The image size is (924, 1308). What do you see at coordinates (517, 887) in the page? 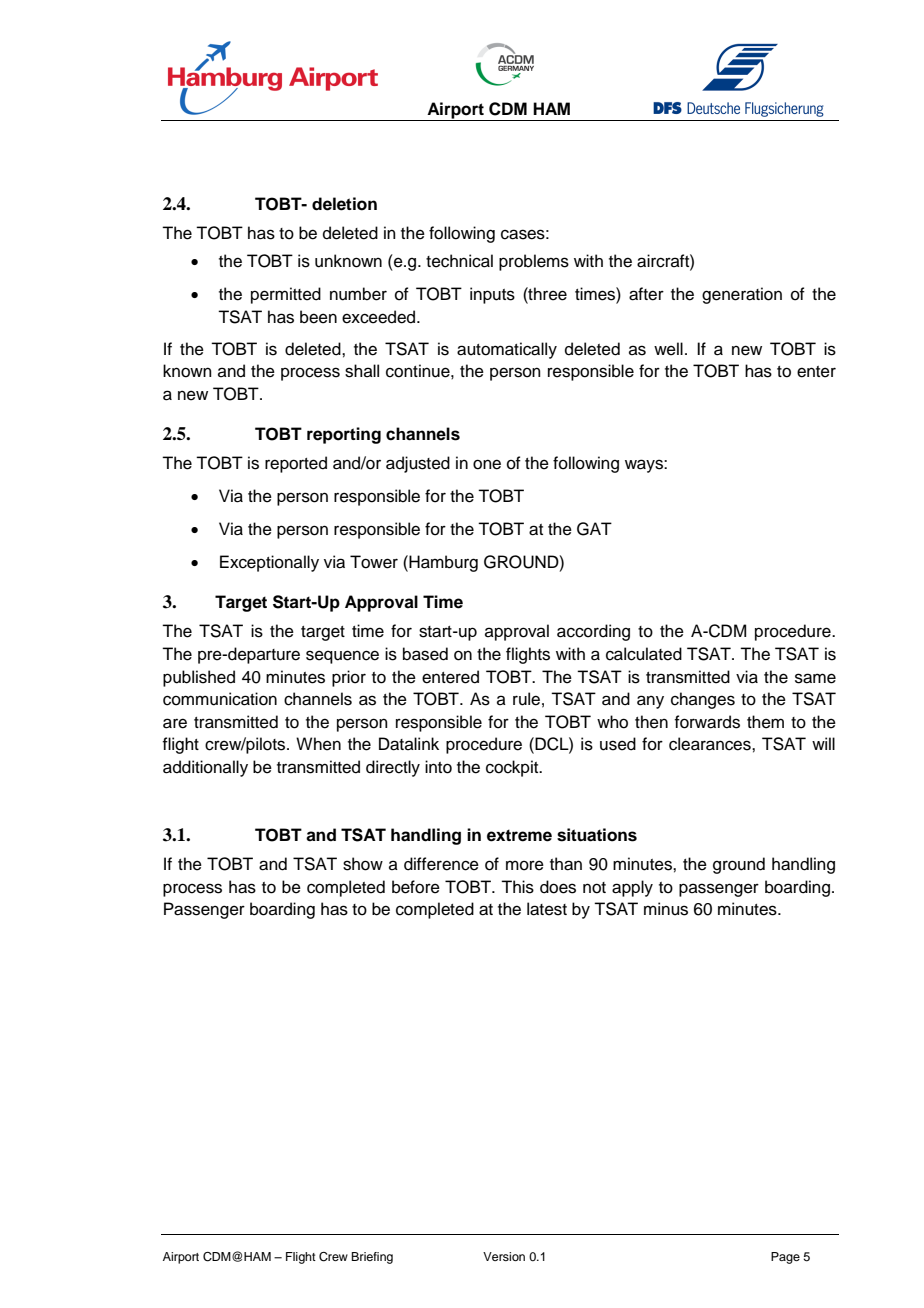
I see `This` at bounding box center [517, 887].
